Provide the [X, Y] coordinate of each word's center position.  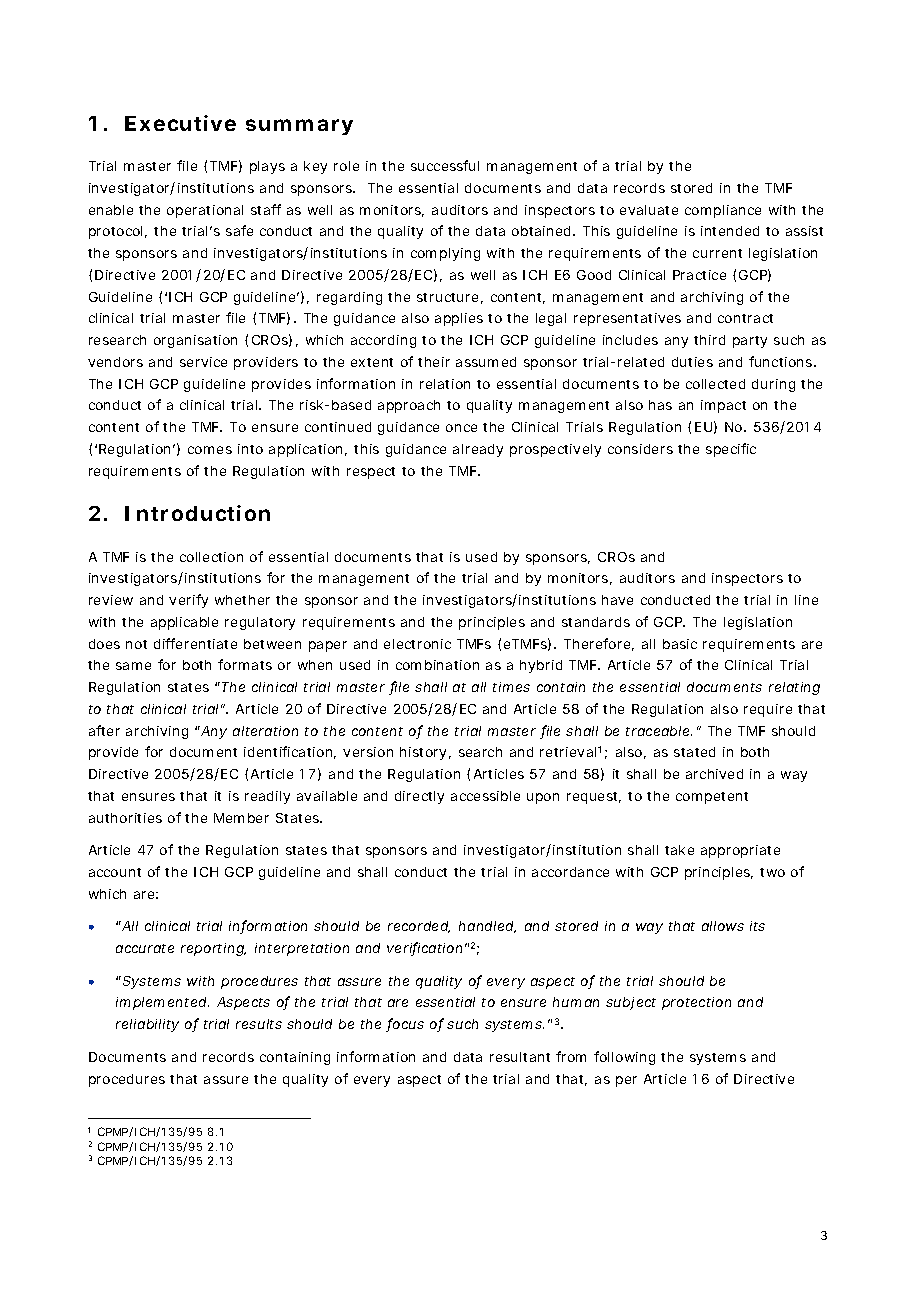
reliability [147, 1025]
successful [445, 165]
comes [210, 450]
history [423, 753]
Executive [180, 123]
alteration [265, 731]
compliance [723, 211]
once [461, 428]
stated [694, 752]
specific [731, 450]
